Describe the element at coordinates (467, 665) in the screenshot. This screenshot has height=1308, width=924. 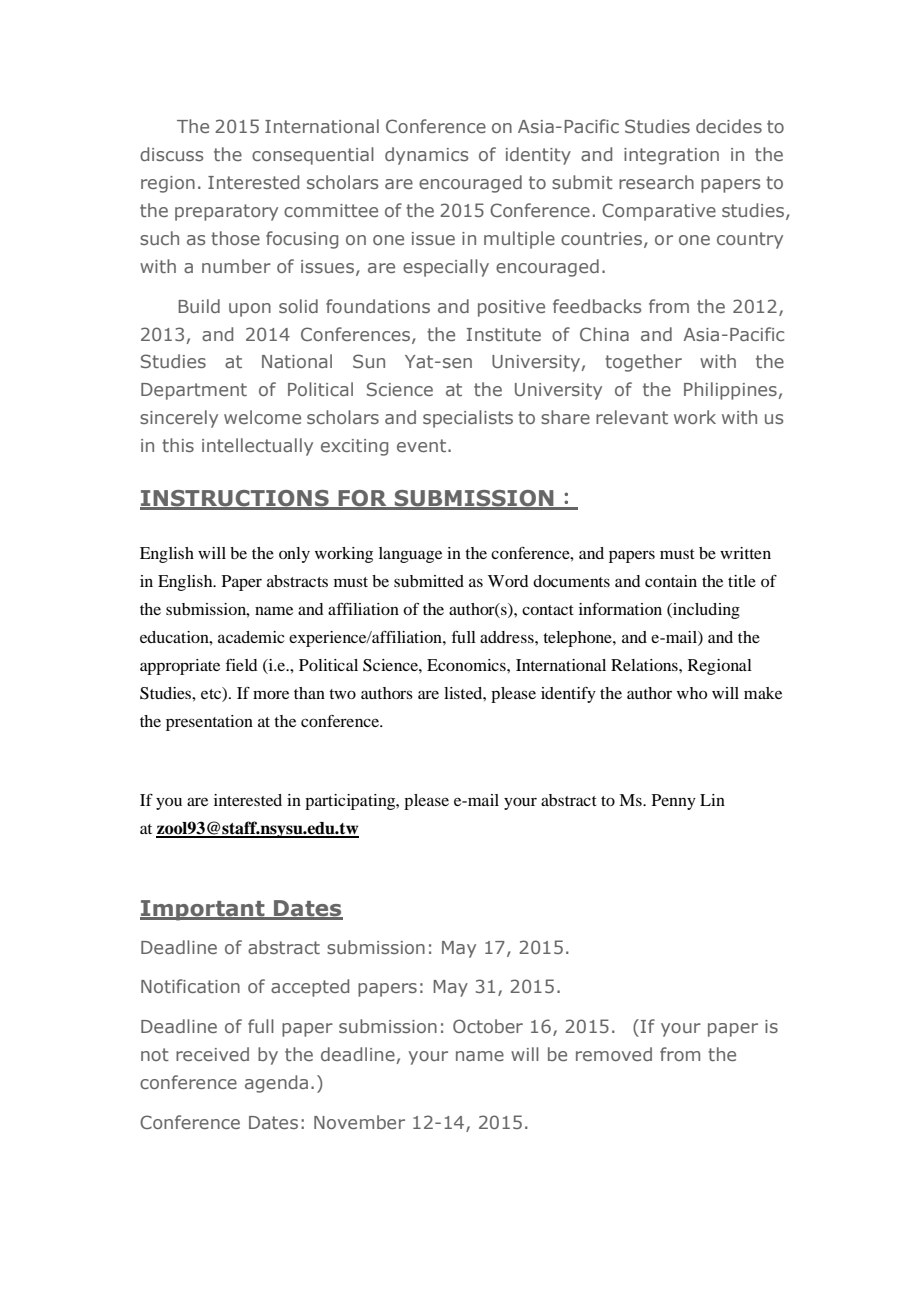
I see `Economics` at that location.
